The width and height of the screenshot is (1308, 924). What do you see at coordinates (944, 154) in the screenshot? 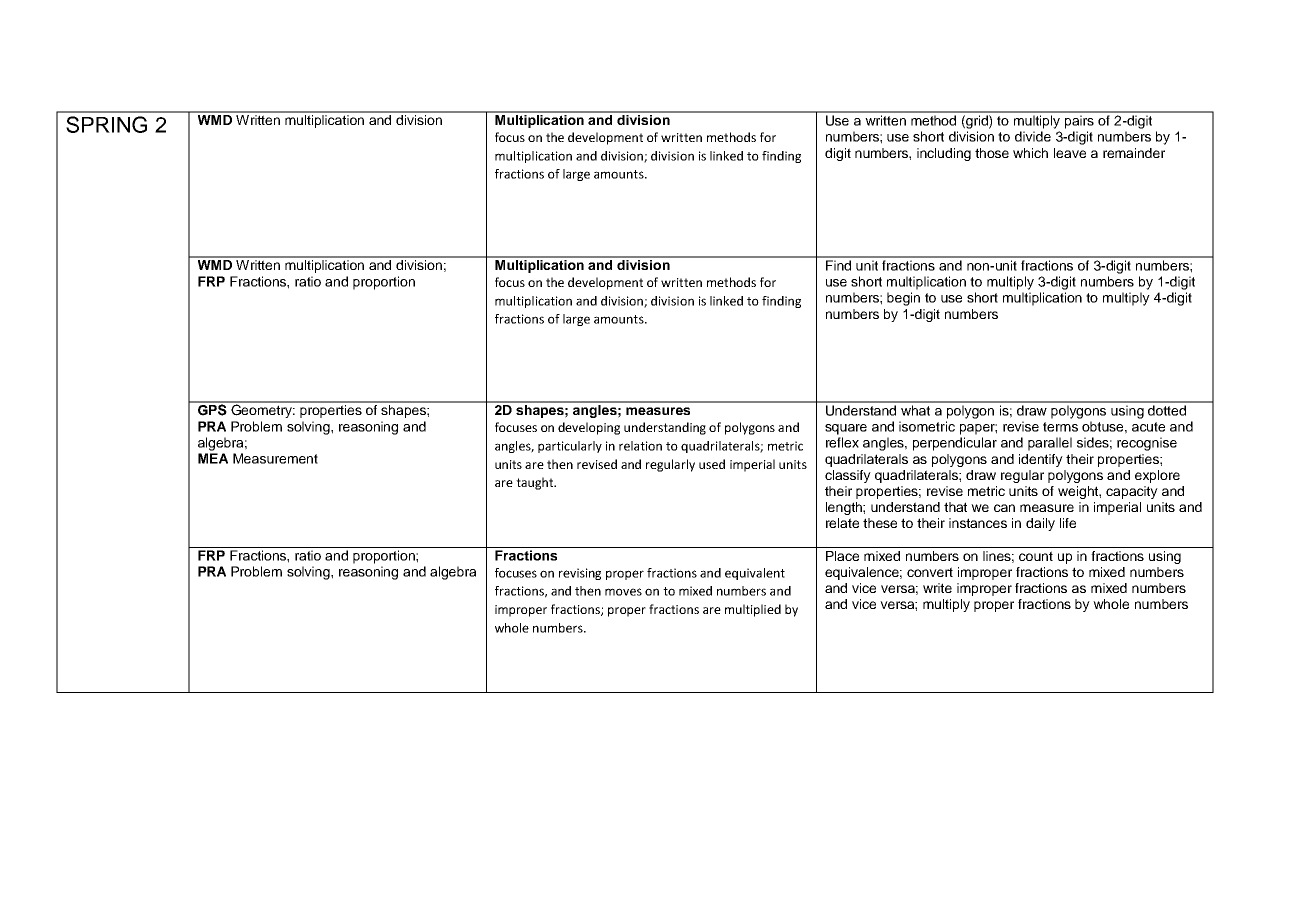
I see `including` at bounding box center [944, 154].
